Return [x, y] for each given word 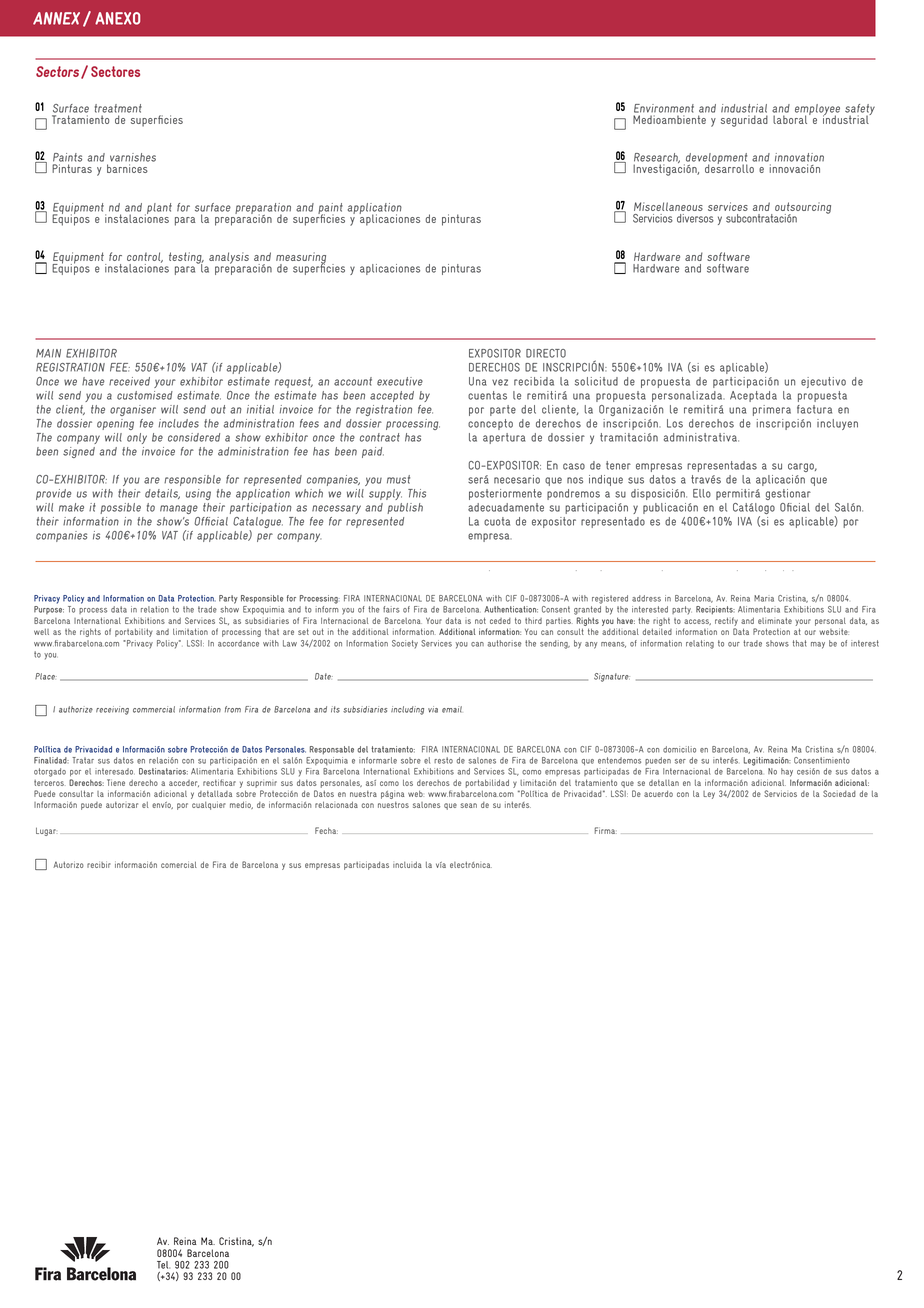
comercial [179, 864]
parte [503, 410]
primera [772, 410]
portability [134, 632]
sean [468, 805]
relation [155, 609]
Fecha [326, 830]
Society [405, 644]
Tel [163, 1265]
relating [700, 644]
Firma [606, 830]
